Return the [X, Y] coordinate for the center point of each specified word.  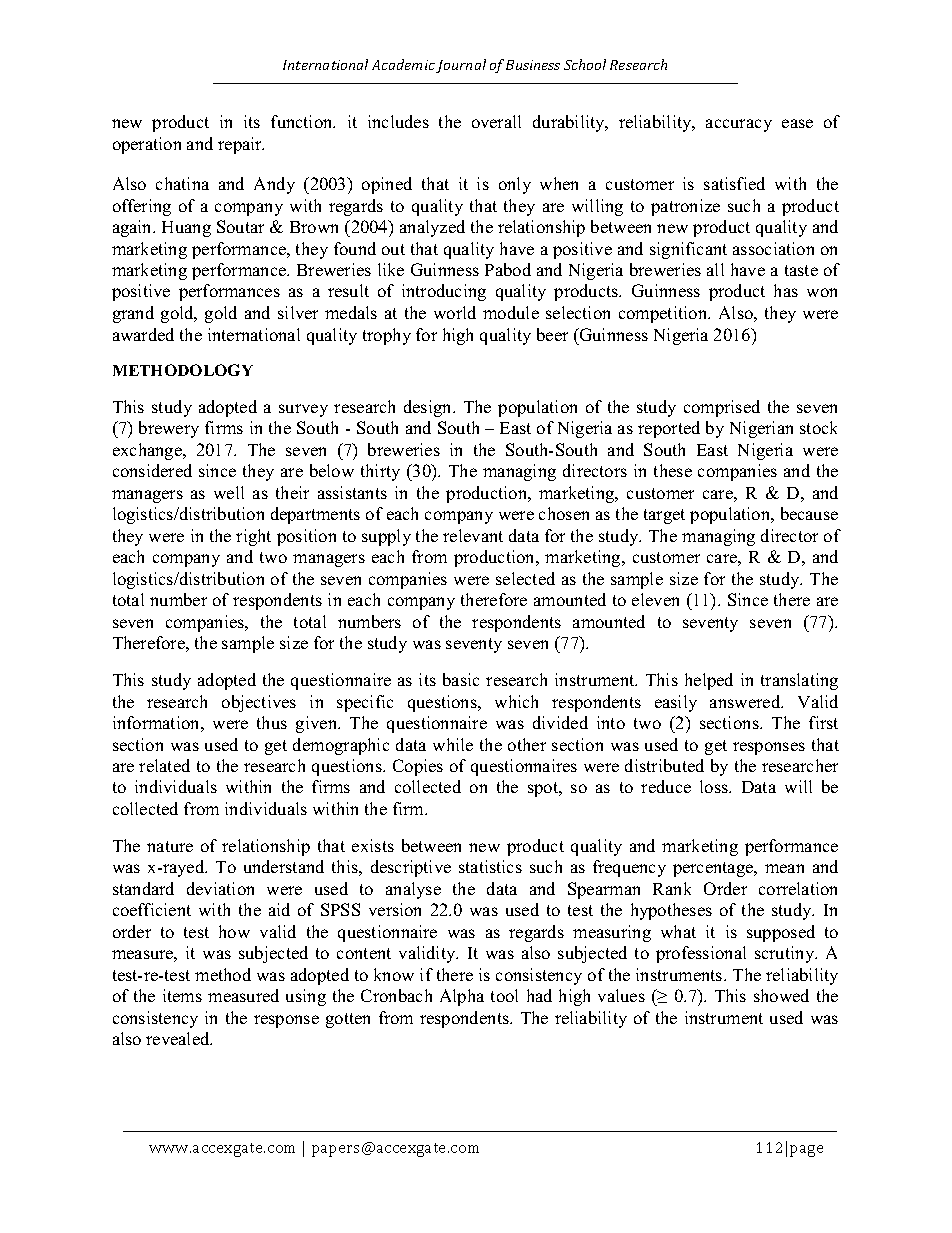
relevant [473, 535]
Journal [461, 66]
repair [241, 145]
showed [781, 995]
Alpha [462, 997]
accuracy [739, 125]
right [253, 537]
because [809, 513]
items [182, 995]
